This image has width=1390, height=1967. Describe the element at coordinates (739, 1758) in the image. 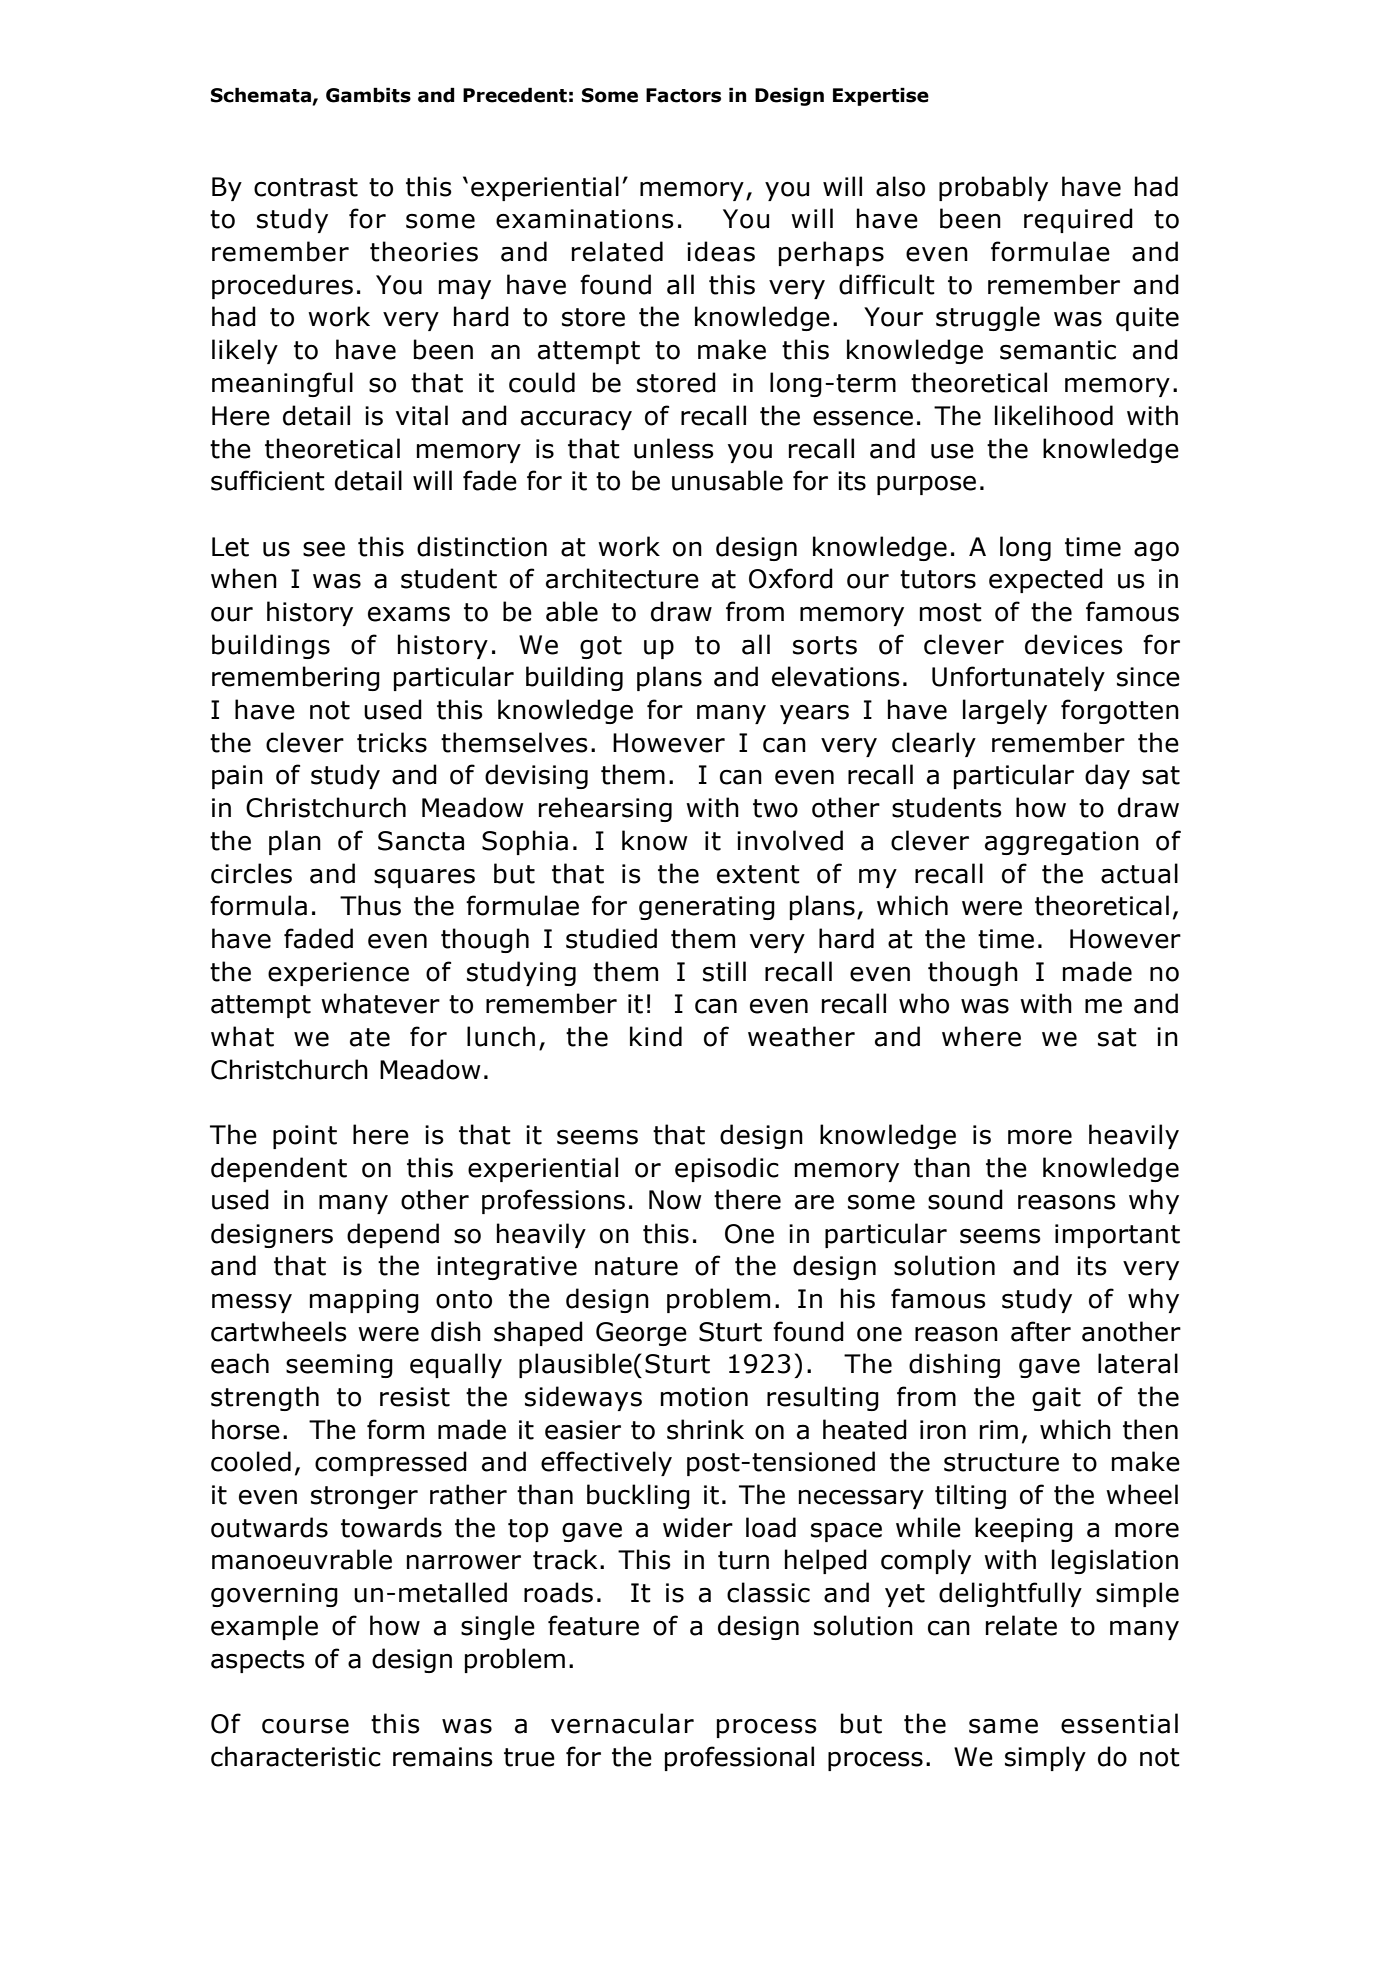

I see `professional` at that location.
